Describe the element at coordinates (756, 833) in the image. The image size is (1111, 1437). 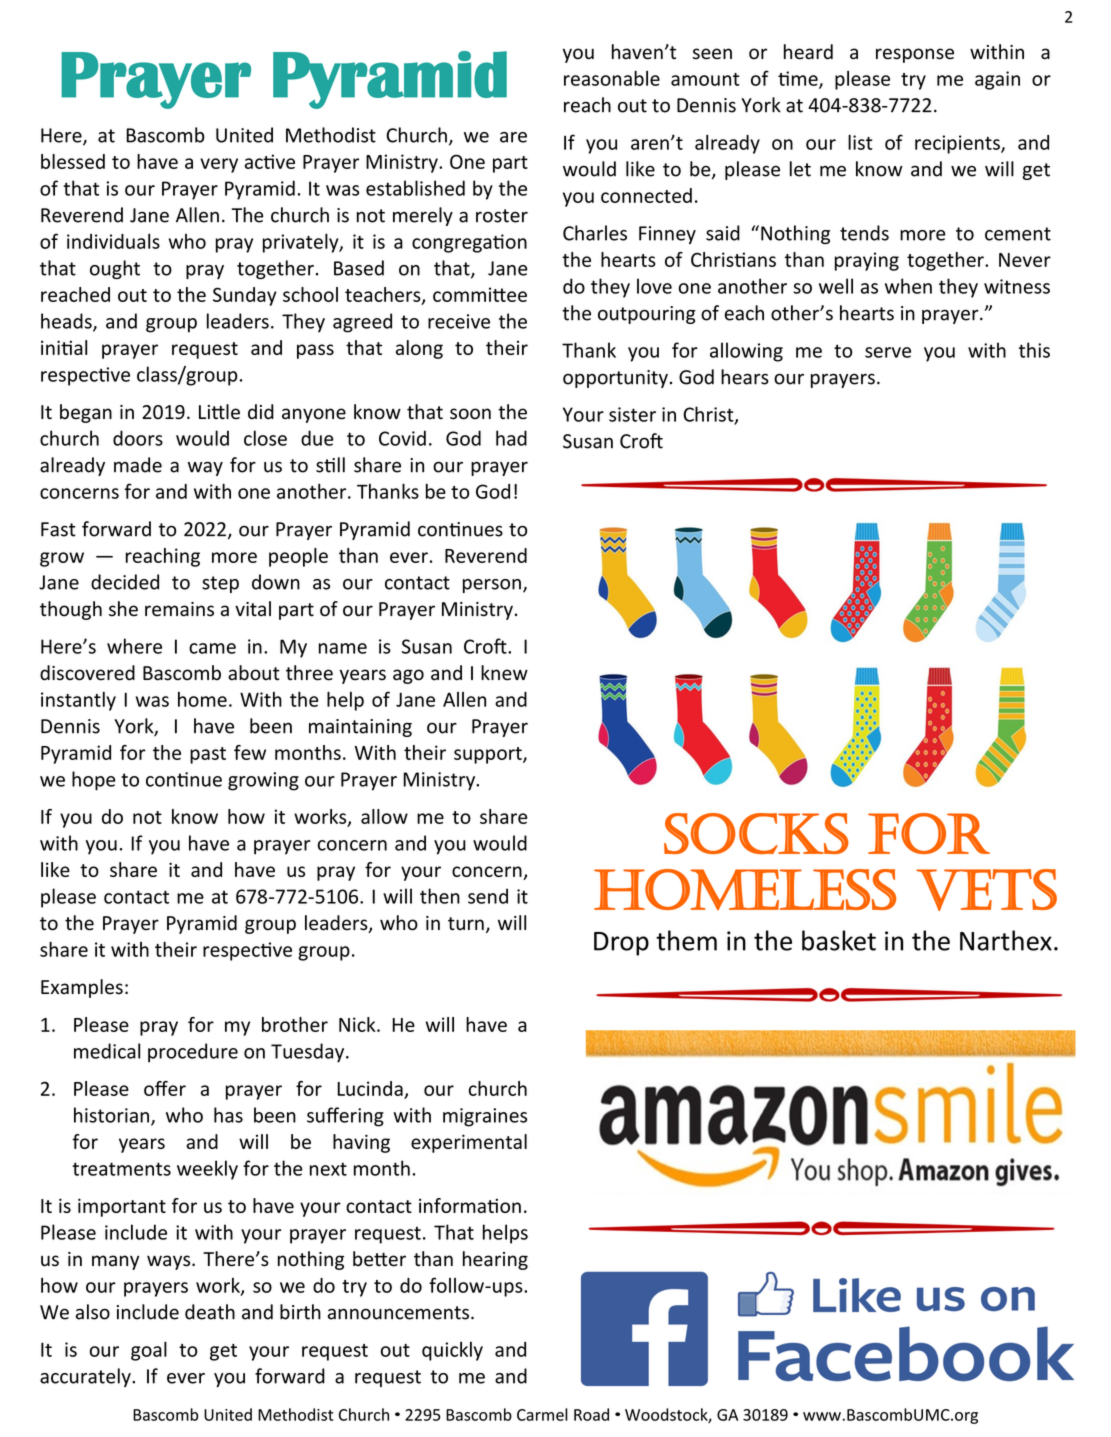
I see `Socks` at that location.
